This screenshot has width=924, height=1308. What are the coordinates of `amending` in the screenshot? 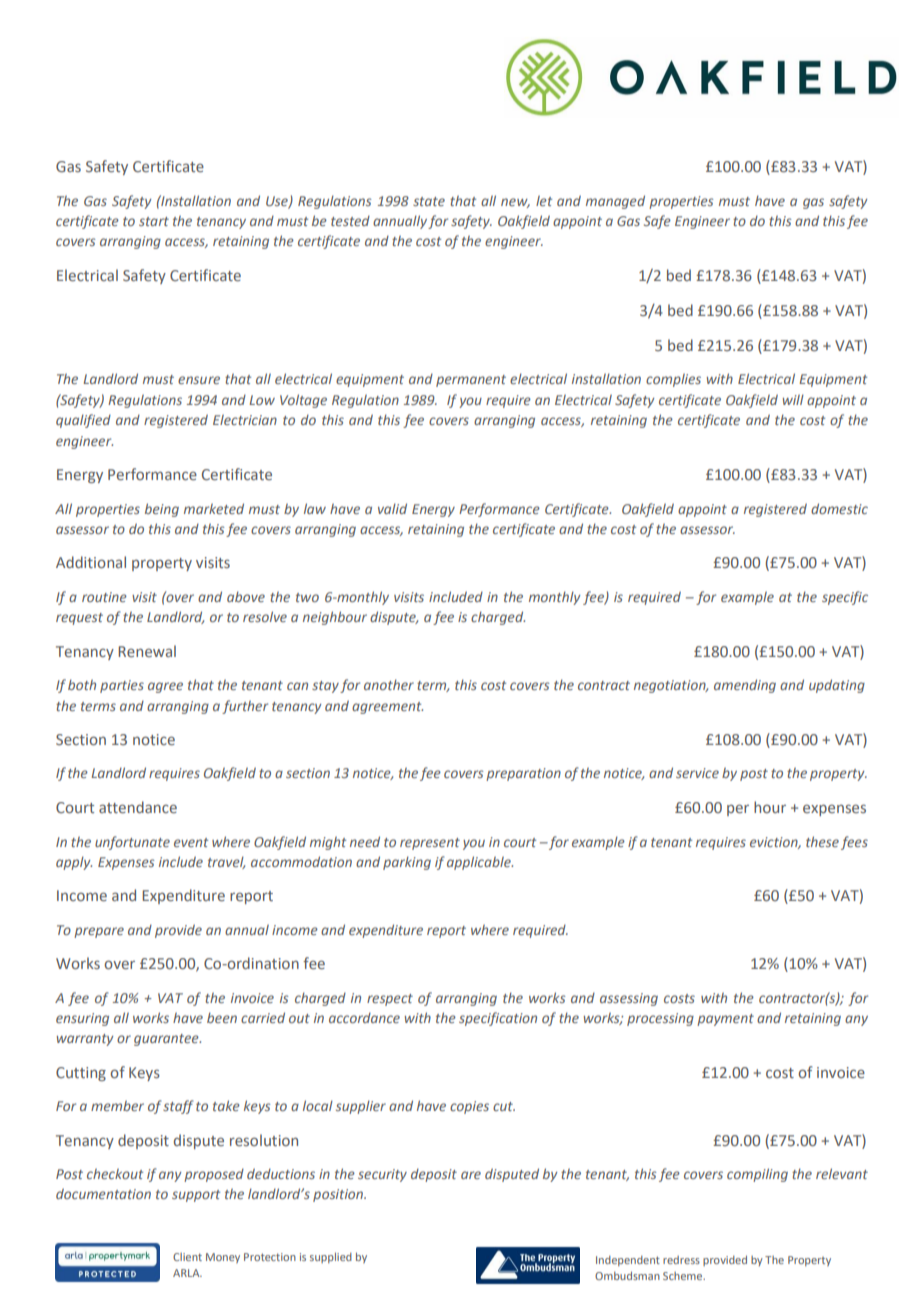 It's located at (745, 686).
